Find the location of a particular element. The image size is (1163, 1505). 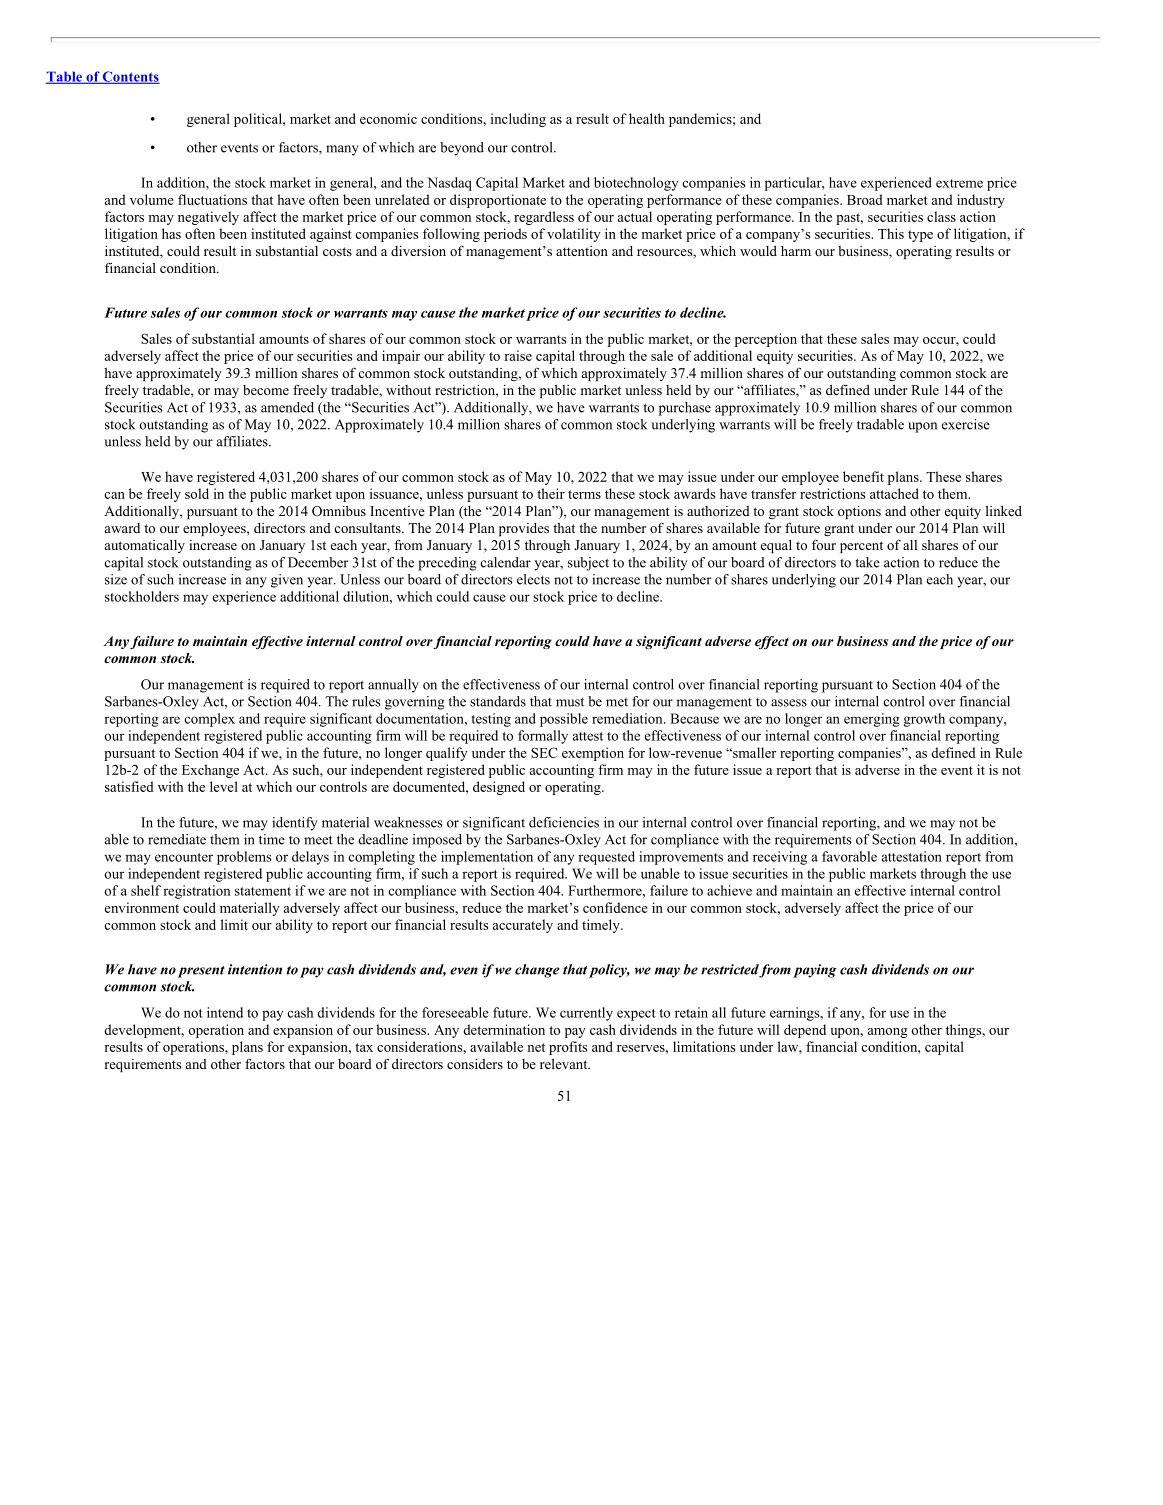

exercise is located at coordinates (966, 424).
